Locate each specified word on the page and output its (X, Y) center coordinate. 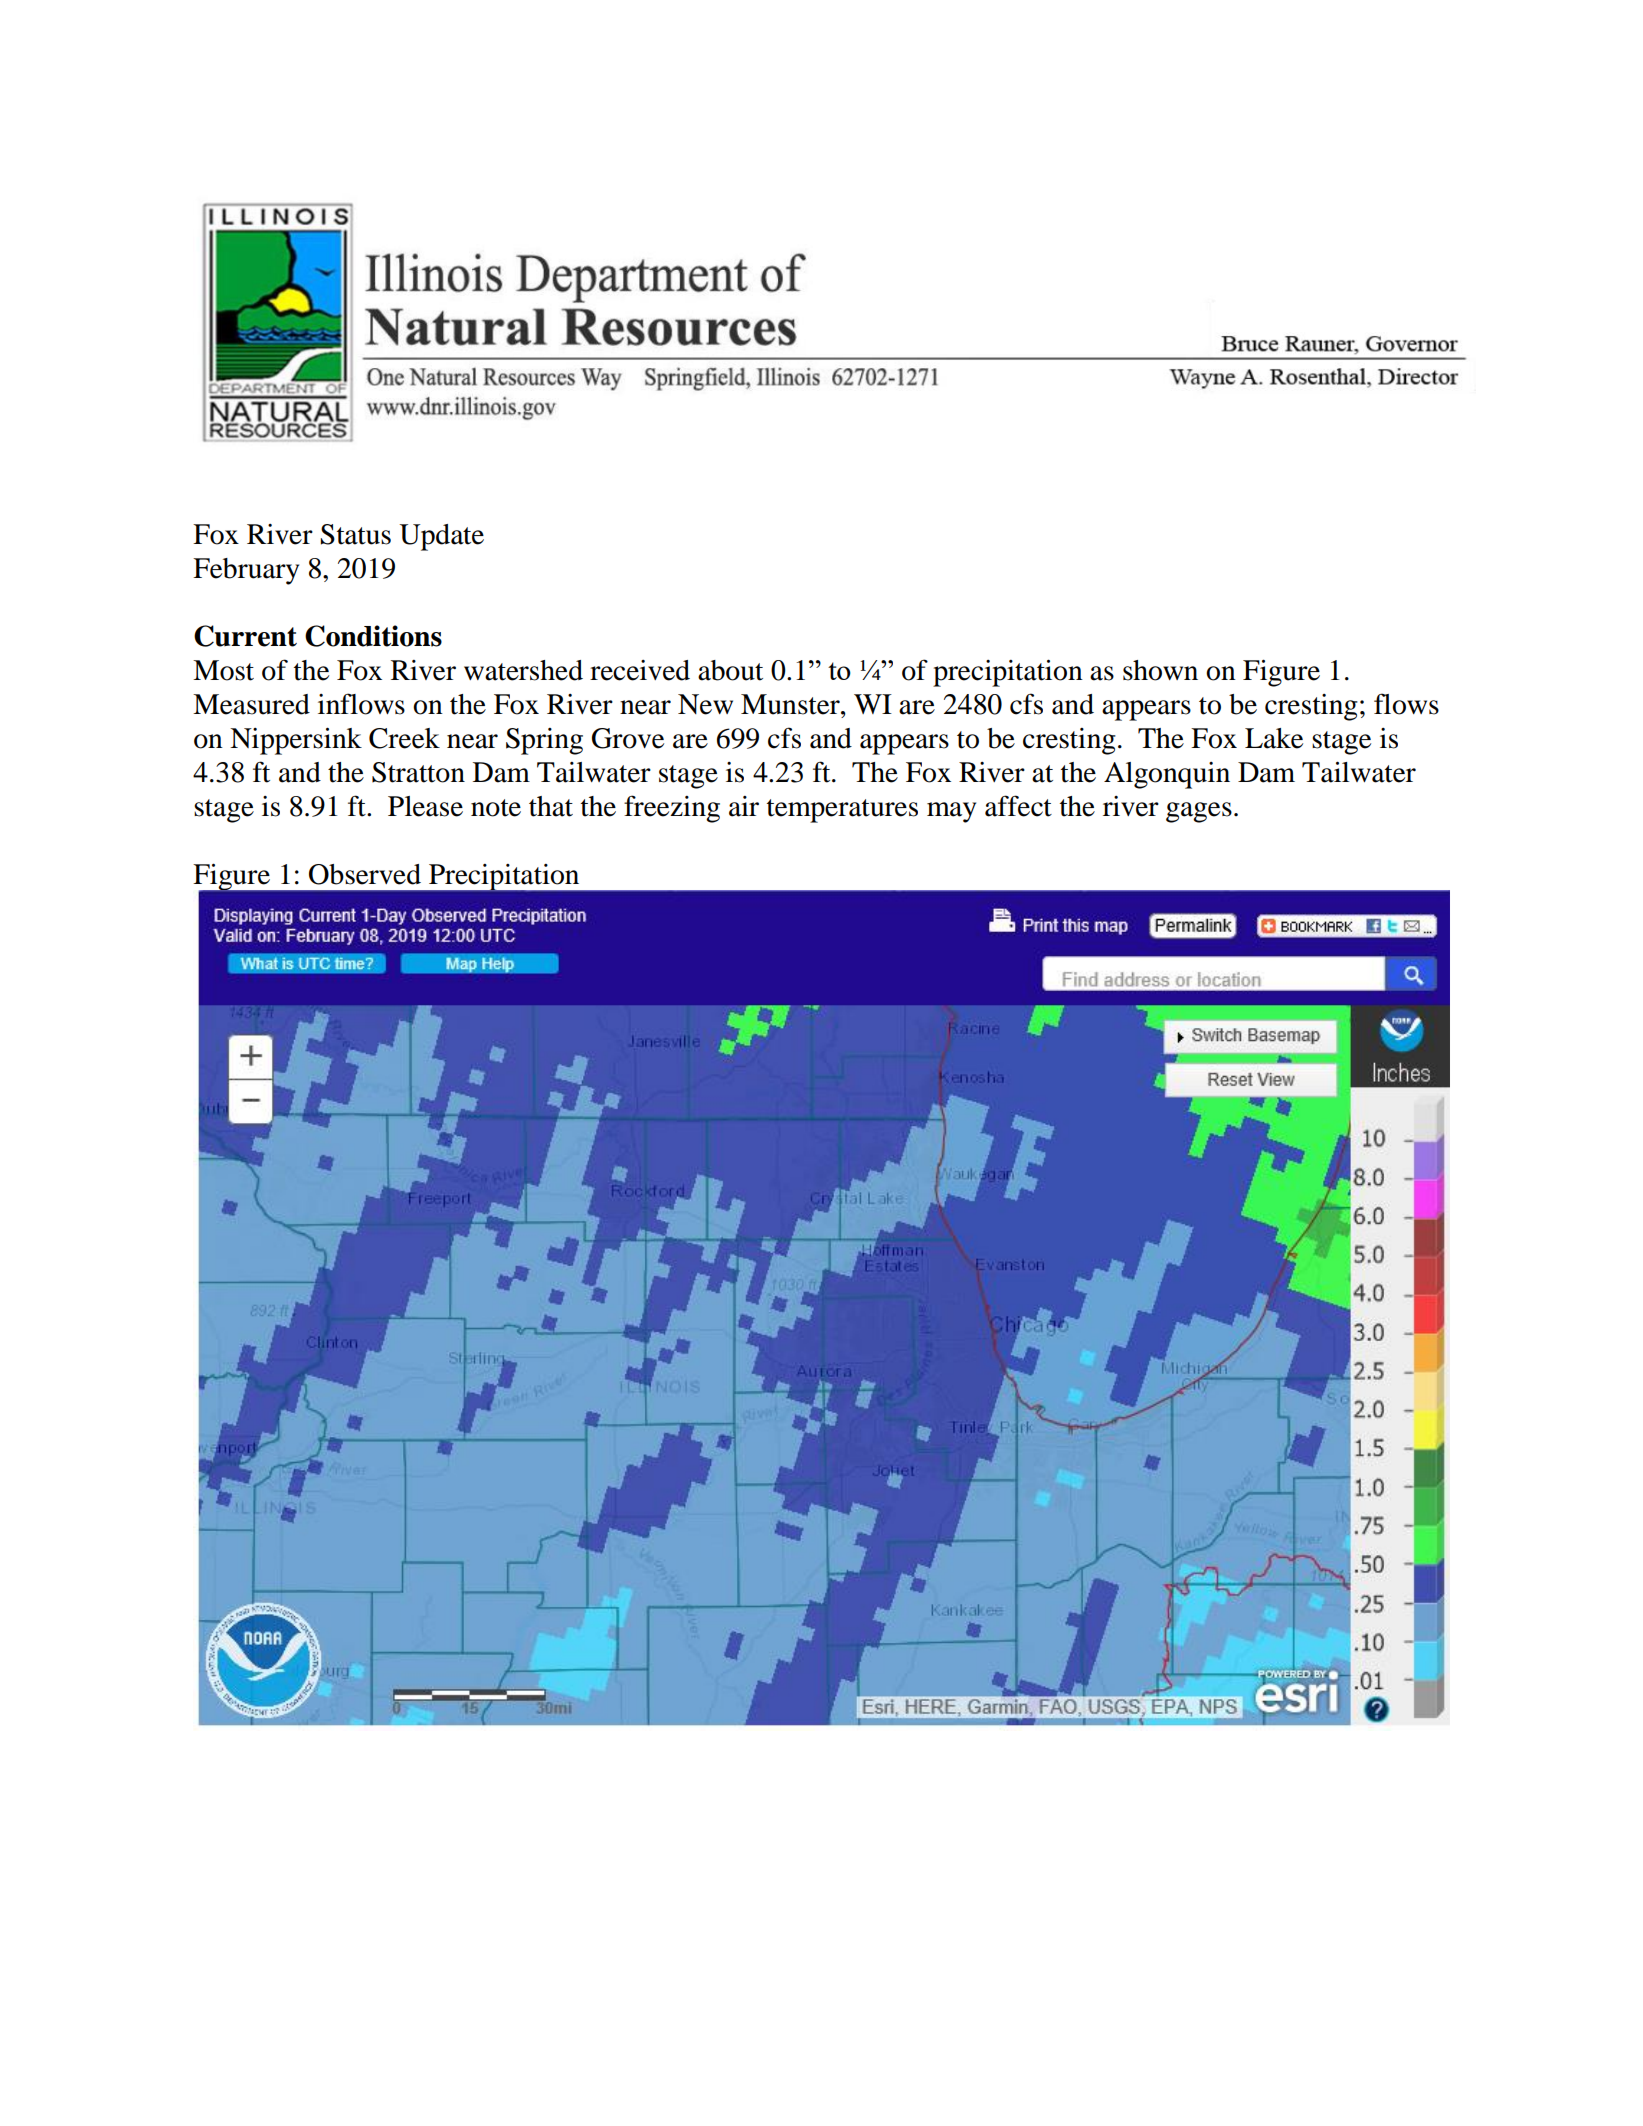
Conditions (373, 636)
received (640, 670)
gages (1199, 812)
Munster (791, 704)
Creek (404, 738)
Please (425, 806)
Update (441, 537)
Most (223, 670)
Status (355, 534)
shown (1160, 670)
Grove (628, 738)
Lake (1274, 738)
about (730, 670)
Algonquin (1167, 775)
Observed (365, 874)
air (744, 806)
